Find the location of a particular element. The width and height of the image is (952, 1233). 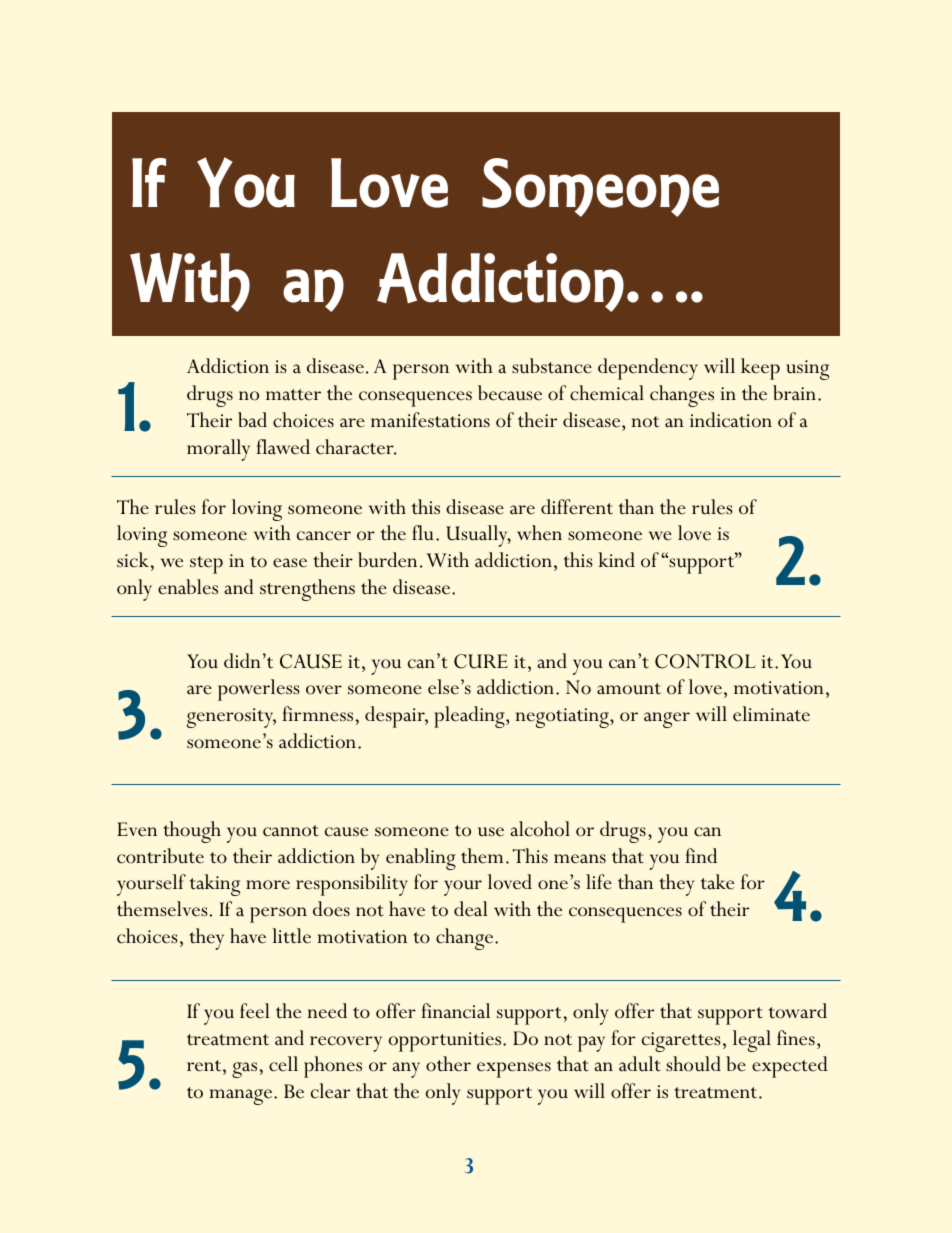

eliminate is located at coordinates (771, 714).
